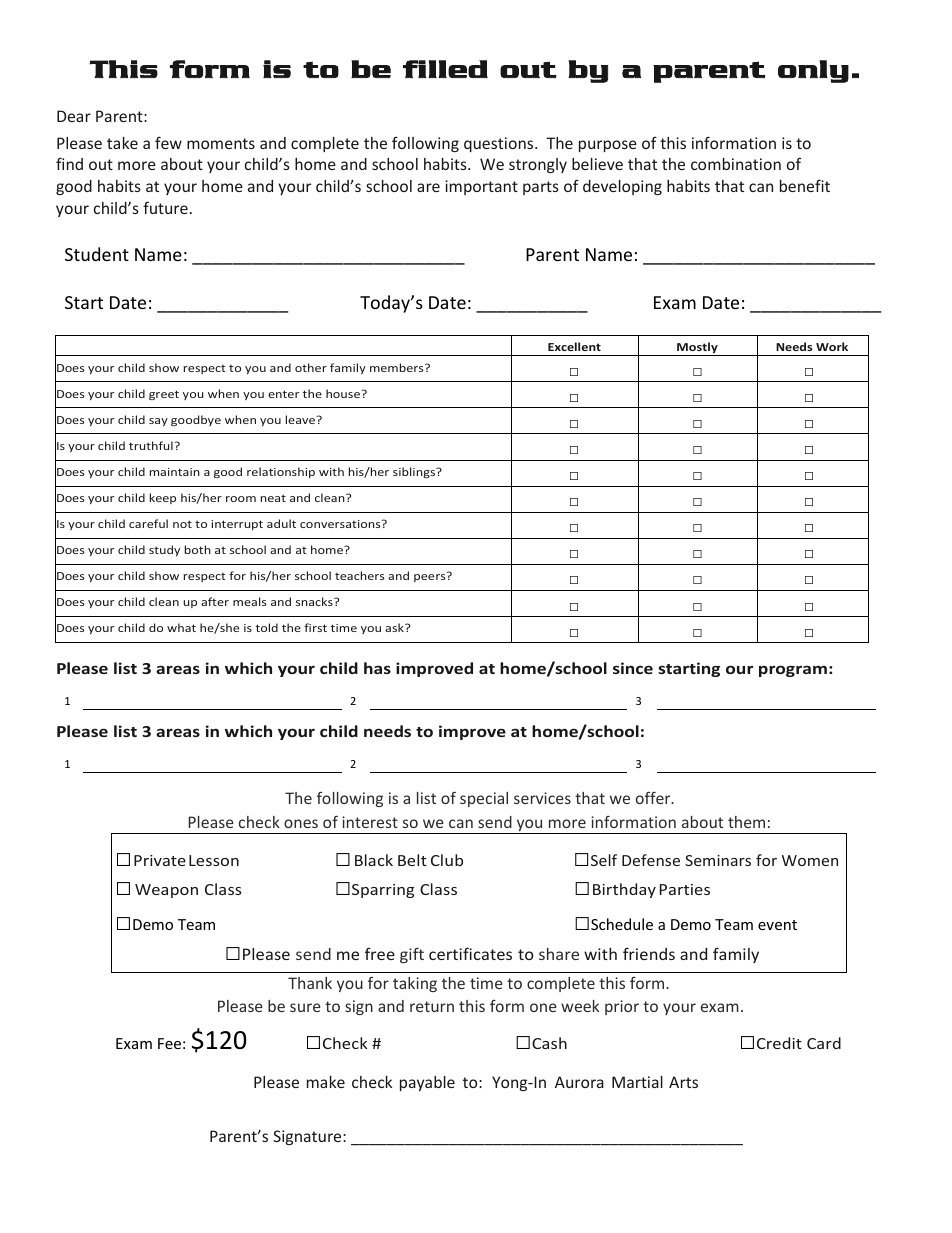 The width and height of the screenshot is (952, 1233). I want to click on study, so click(164, 550).
